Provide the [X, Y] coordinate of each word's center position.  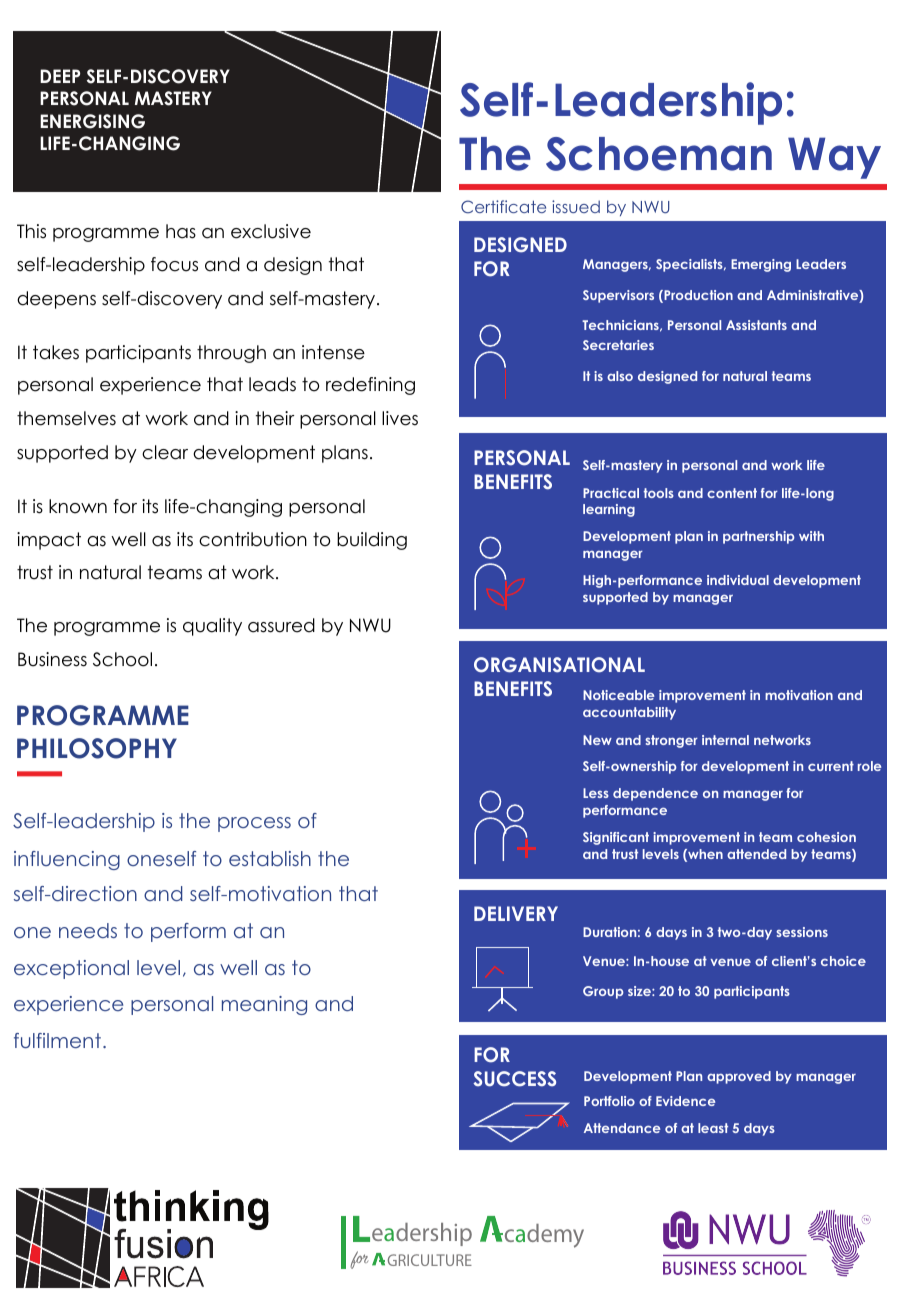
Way [834, 158]
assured [281, 625]
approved [739, 1077]
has [181, 231]
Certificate [503, 206]
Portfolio [609, 1101]
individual [738, 580]
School [122, 659]
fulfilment [57, 1040]
